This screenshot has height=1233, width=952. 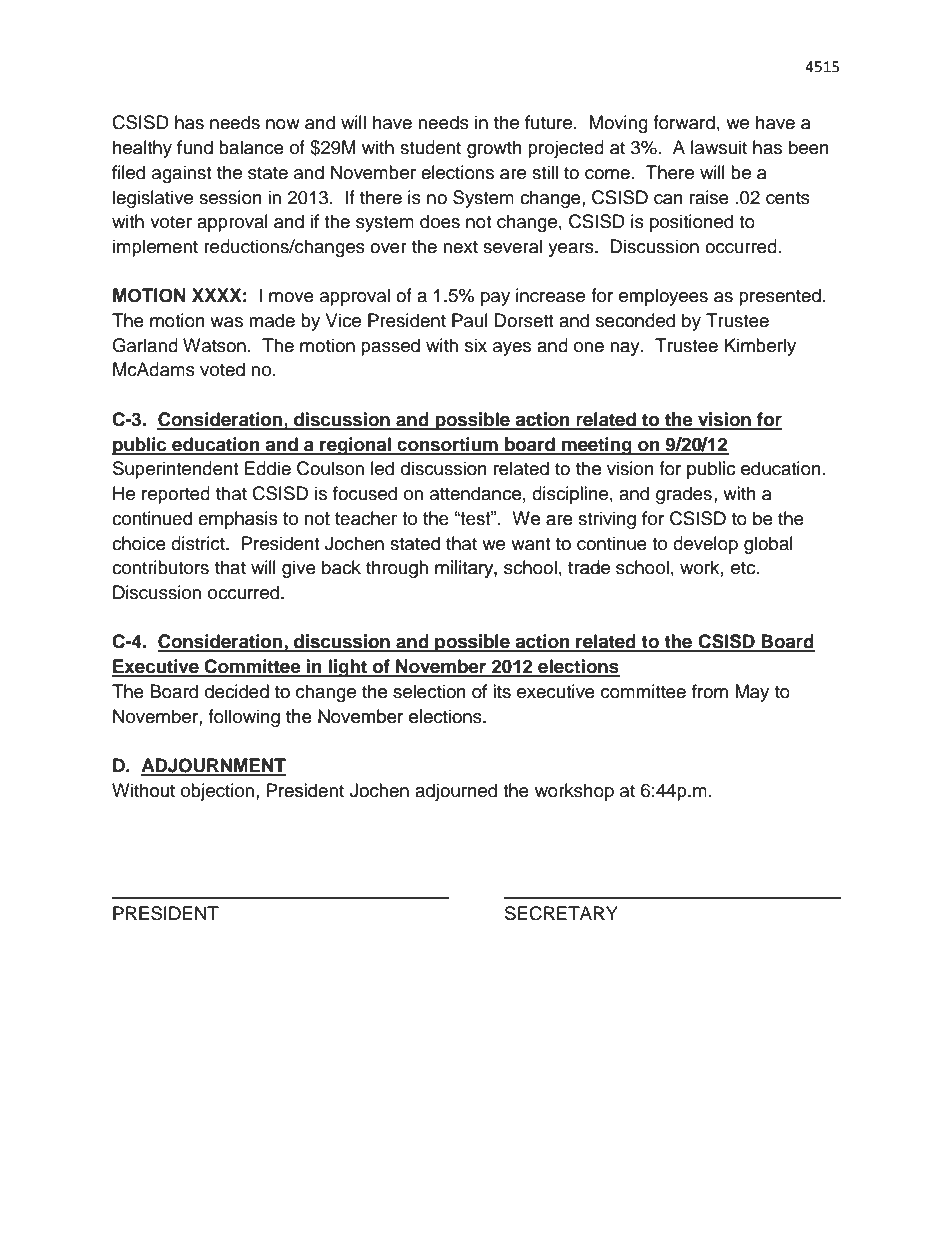 I want to click on objection, so click(x=217, y=792).
